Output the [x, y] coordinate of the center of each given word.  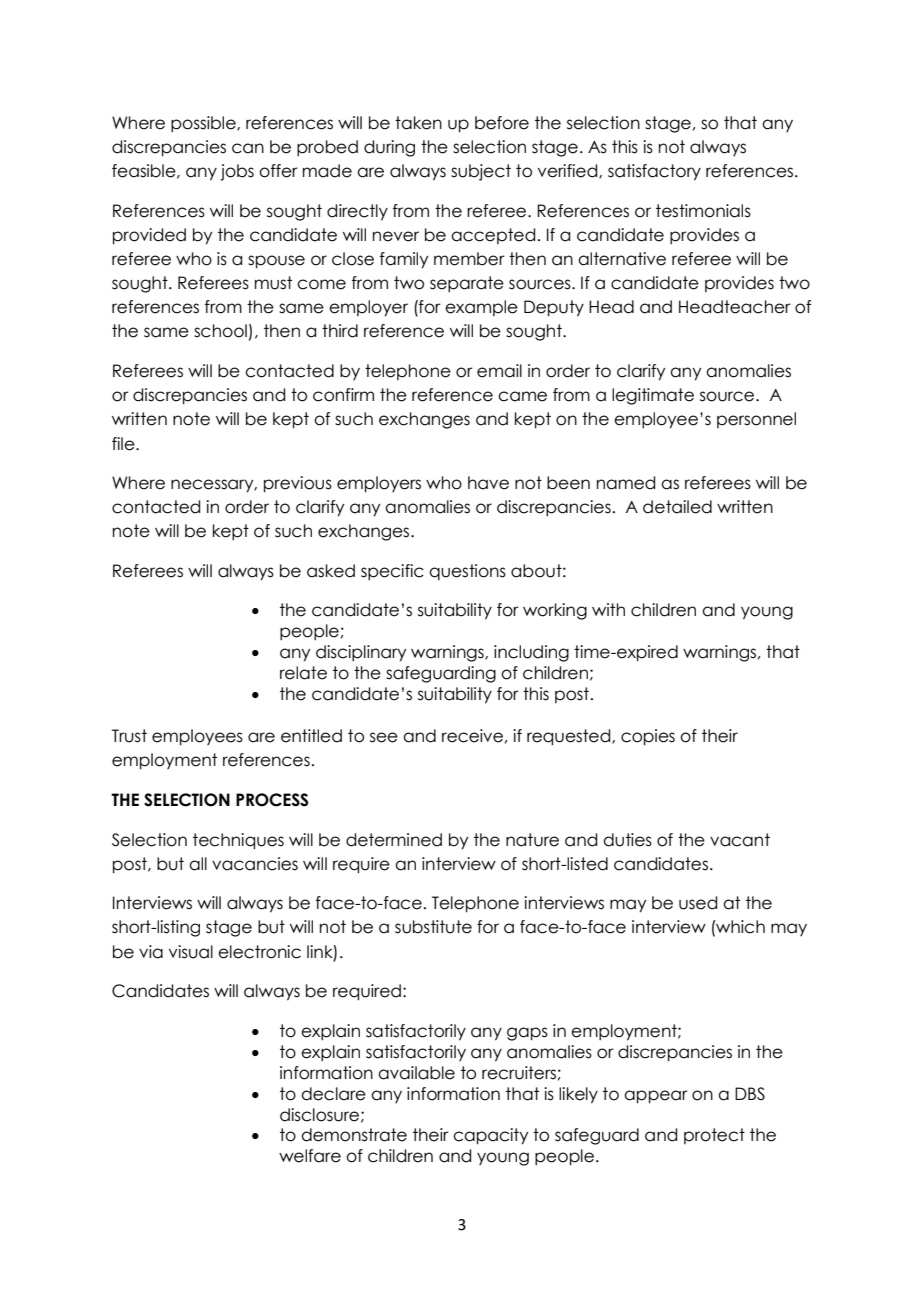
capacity [490, 1136]
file [124, 444]
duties [627, 840]
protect [714, 1136]
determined [394, 840]
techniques [238, 841]
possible [204, 124]
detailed [677, 507]
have [488, 483]
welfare [310, 1156]
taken [418, 123]
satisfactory [654, 172]
